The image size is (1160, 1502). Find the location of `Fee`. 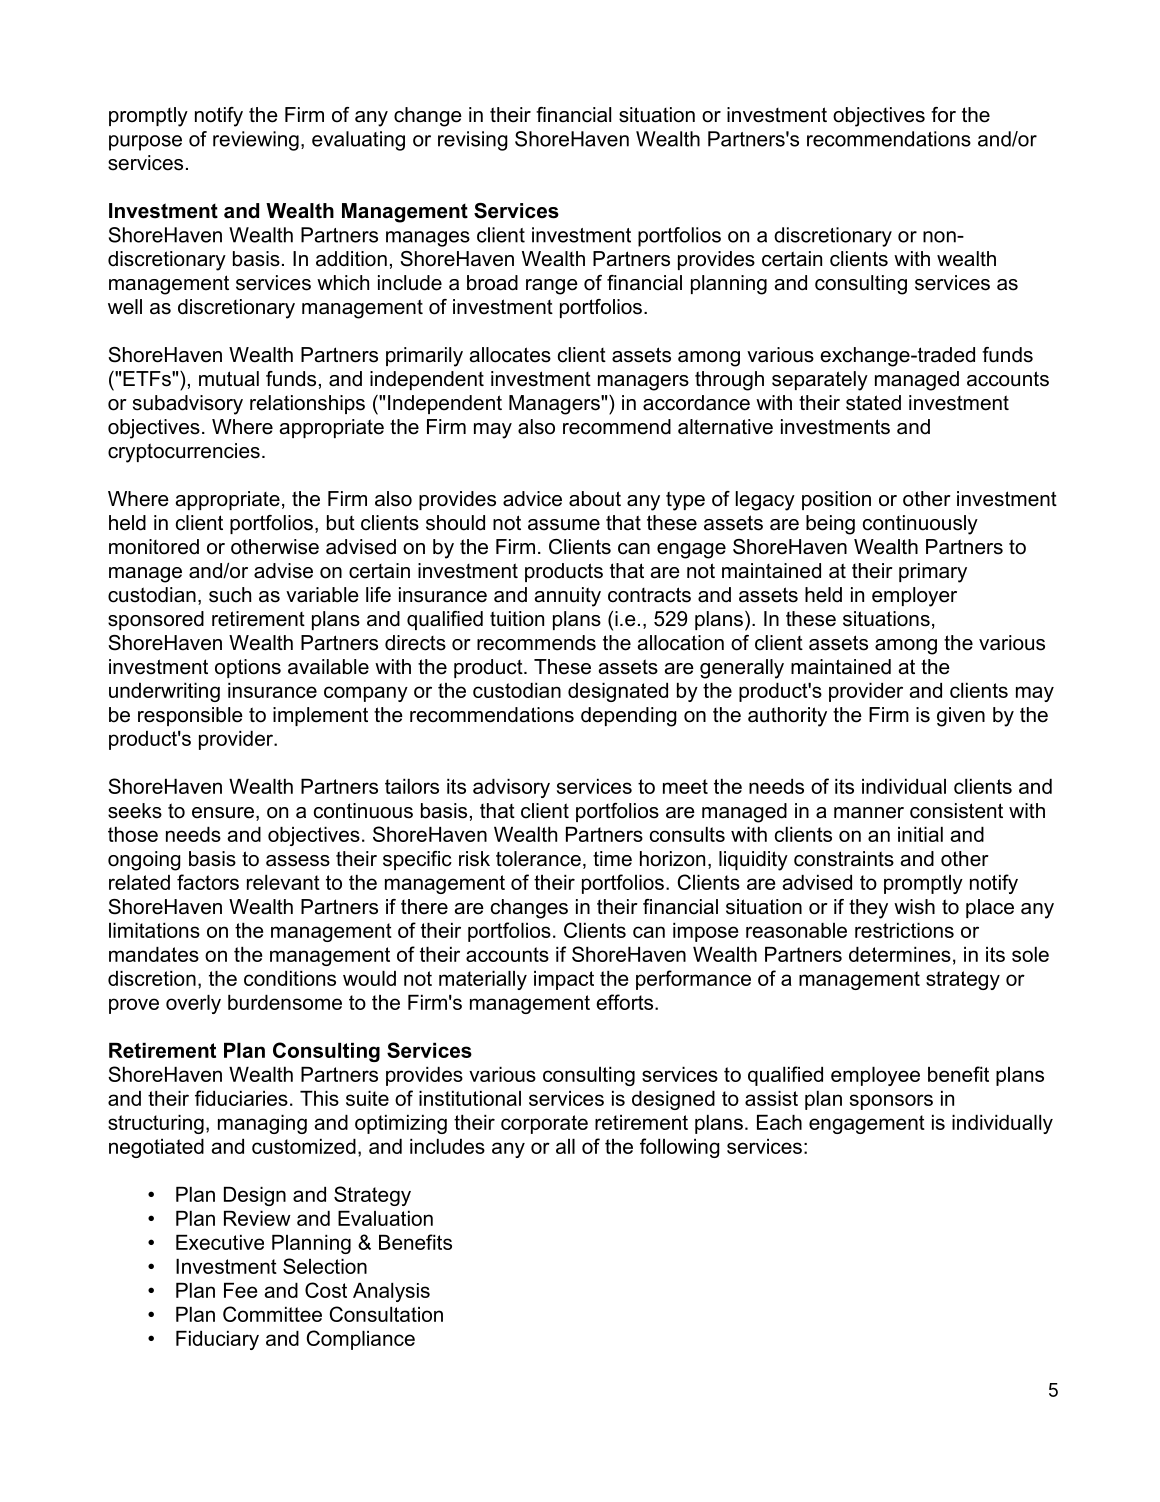

Fee is located at coordinates (240, 1290).
